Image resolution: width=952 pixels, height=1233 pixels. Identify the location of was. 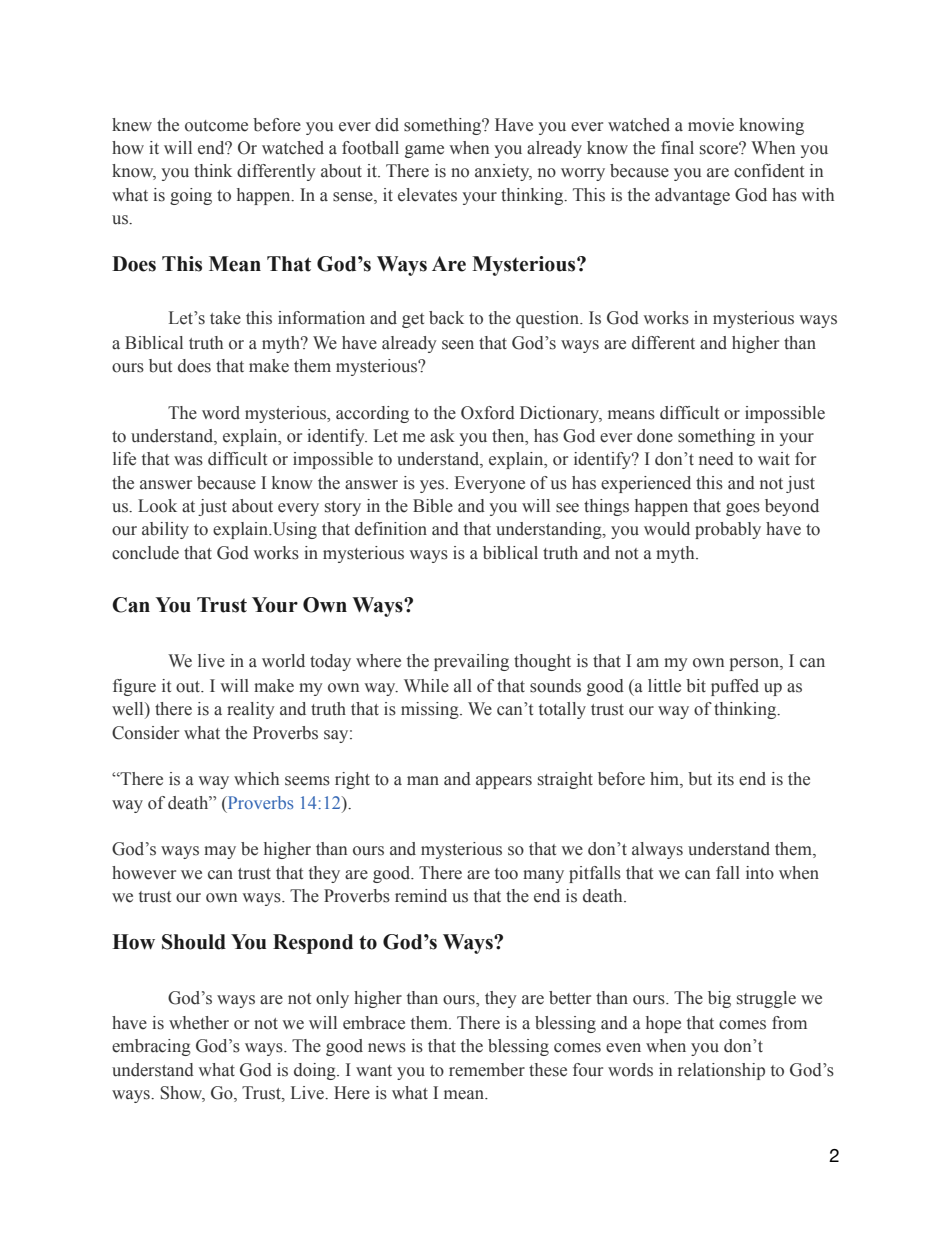
(188, 461).
